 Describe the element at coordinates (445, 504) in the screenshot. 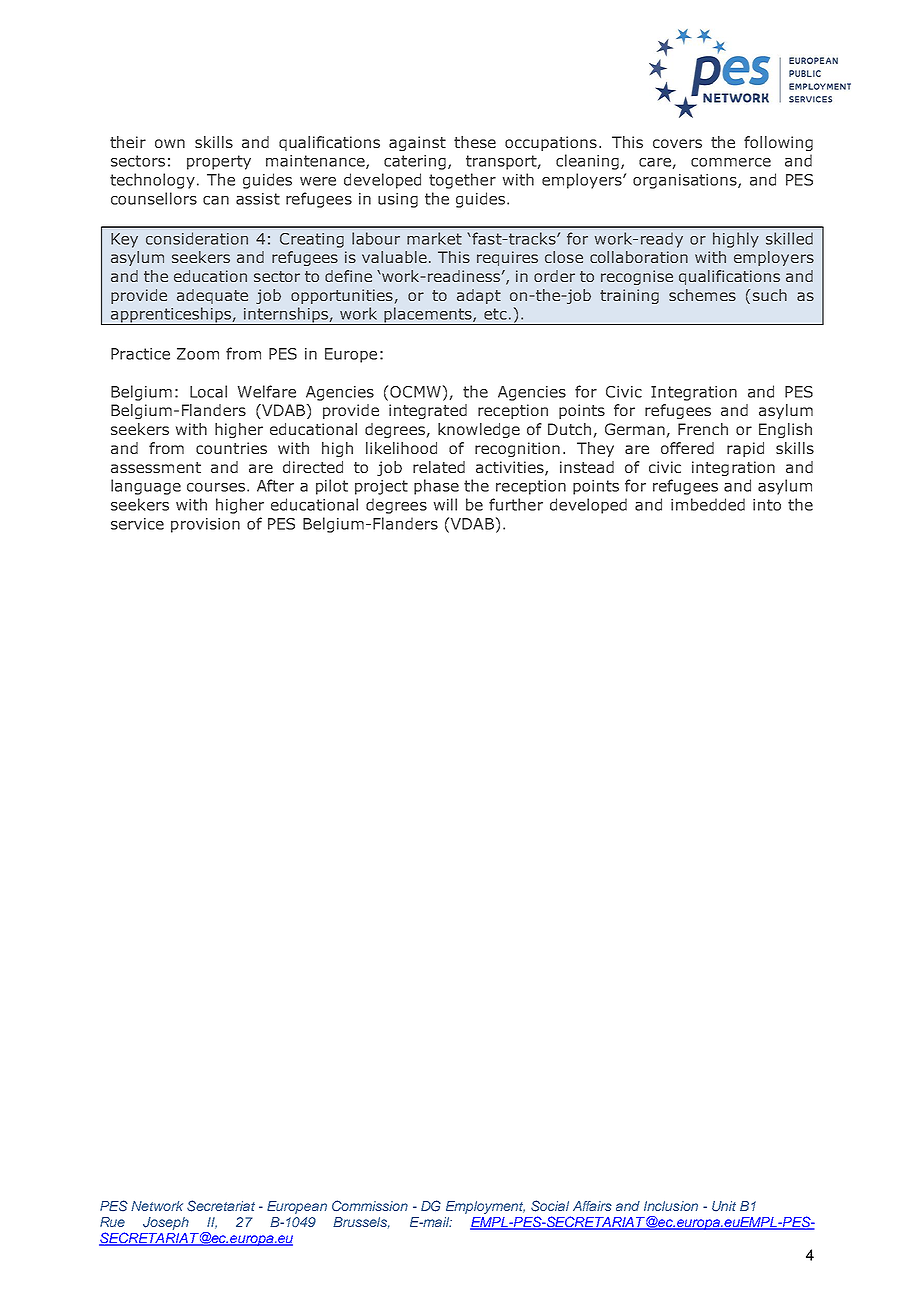

I see `will` at that location.
